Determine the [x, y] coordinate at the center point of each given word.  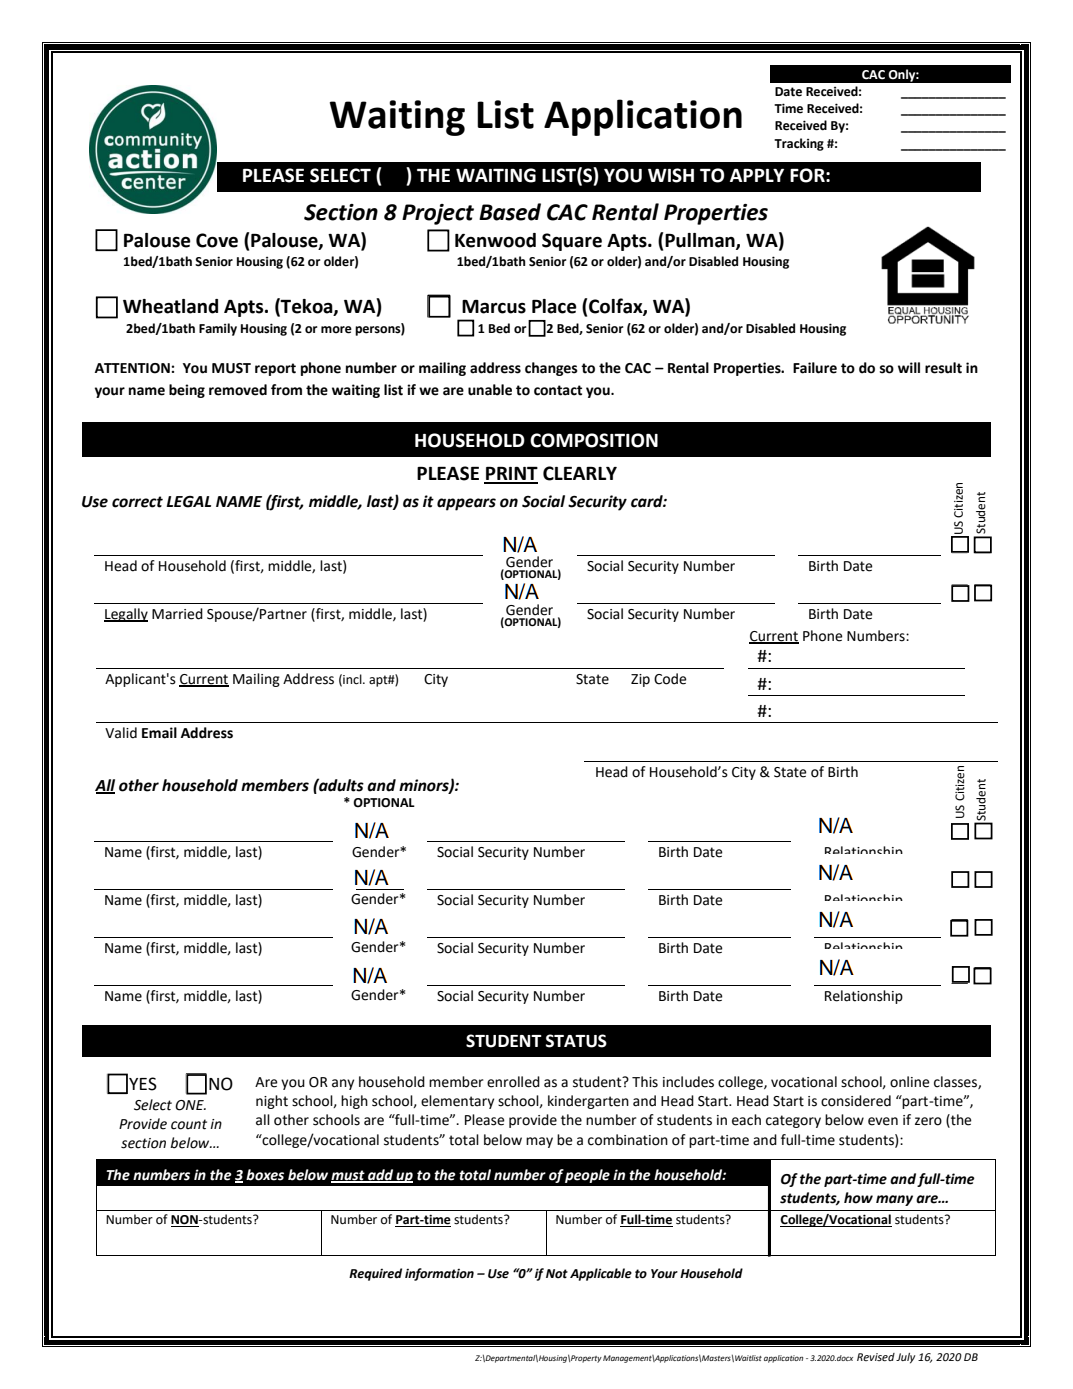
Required [375, 1274]
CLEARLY [580, 473]
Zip [640, 680]
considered [856, 1101]
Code [670, 679]
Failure [815, 368]
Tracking [799, 144]
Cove [217, 240]
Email [159, 733]
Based [510, 212]
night [272, 1102]
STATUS [576, 1041]
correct [137, 502]
